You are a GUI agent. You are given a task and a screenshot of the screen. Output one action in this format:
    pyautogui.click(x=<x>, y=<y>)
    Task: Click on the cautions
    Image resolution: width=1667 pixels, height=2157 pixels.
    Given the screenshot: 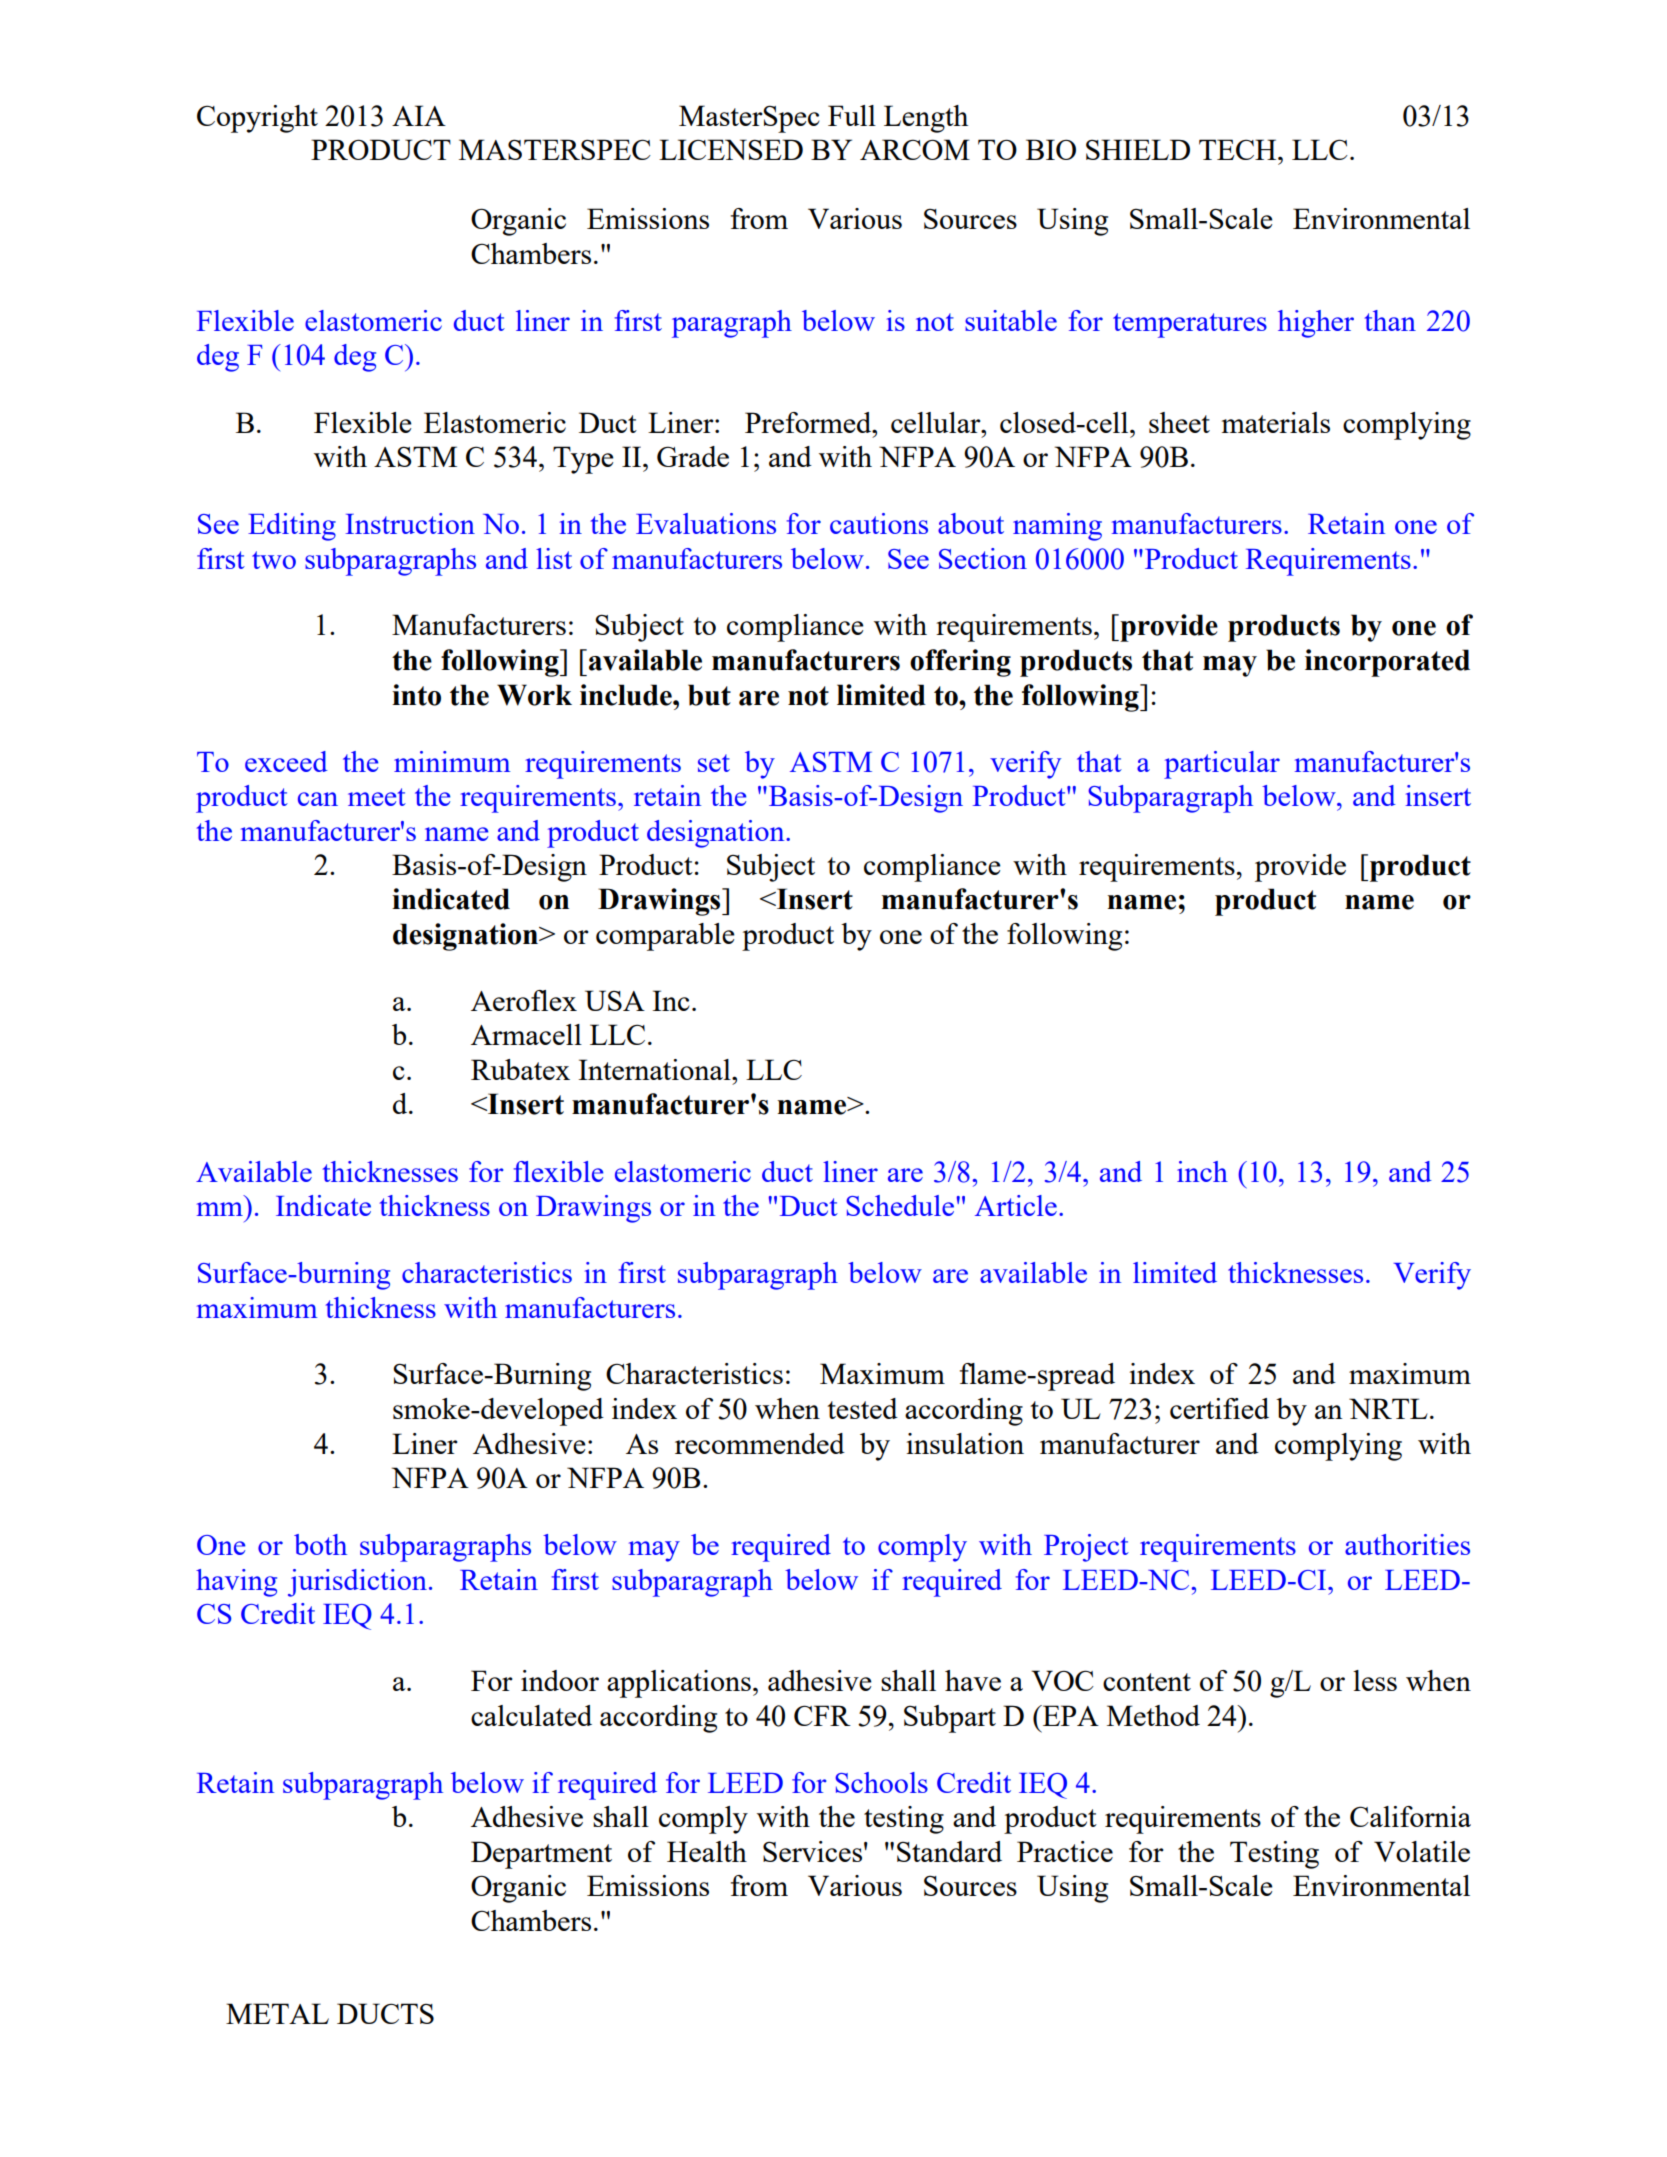 What is the action you would take?
    pyautogui.click(x=879, y=523)
